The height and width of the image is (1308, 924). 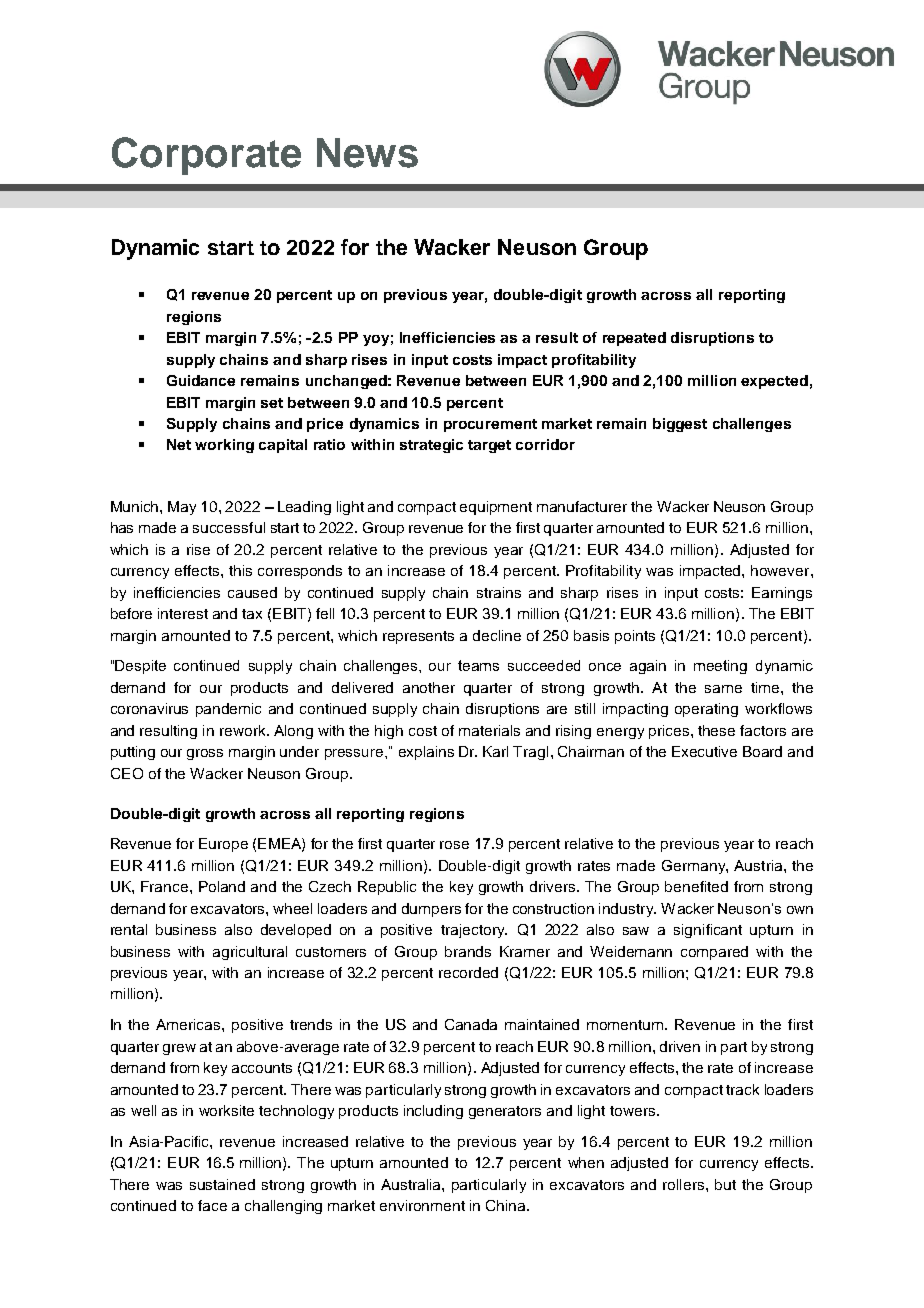 I want to click on pandemic, so click(x=228, y=710).
